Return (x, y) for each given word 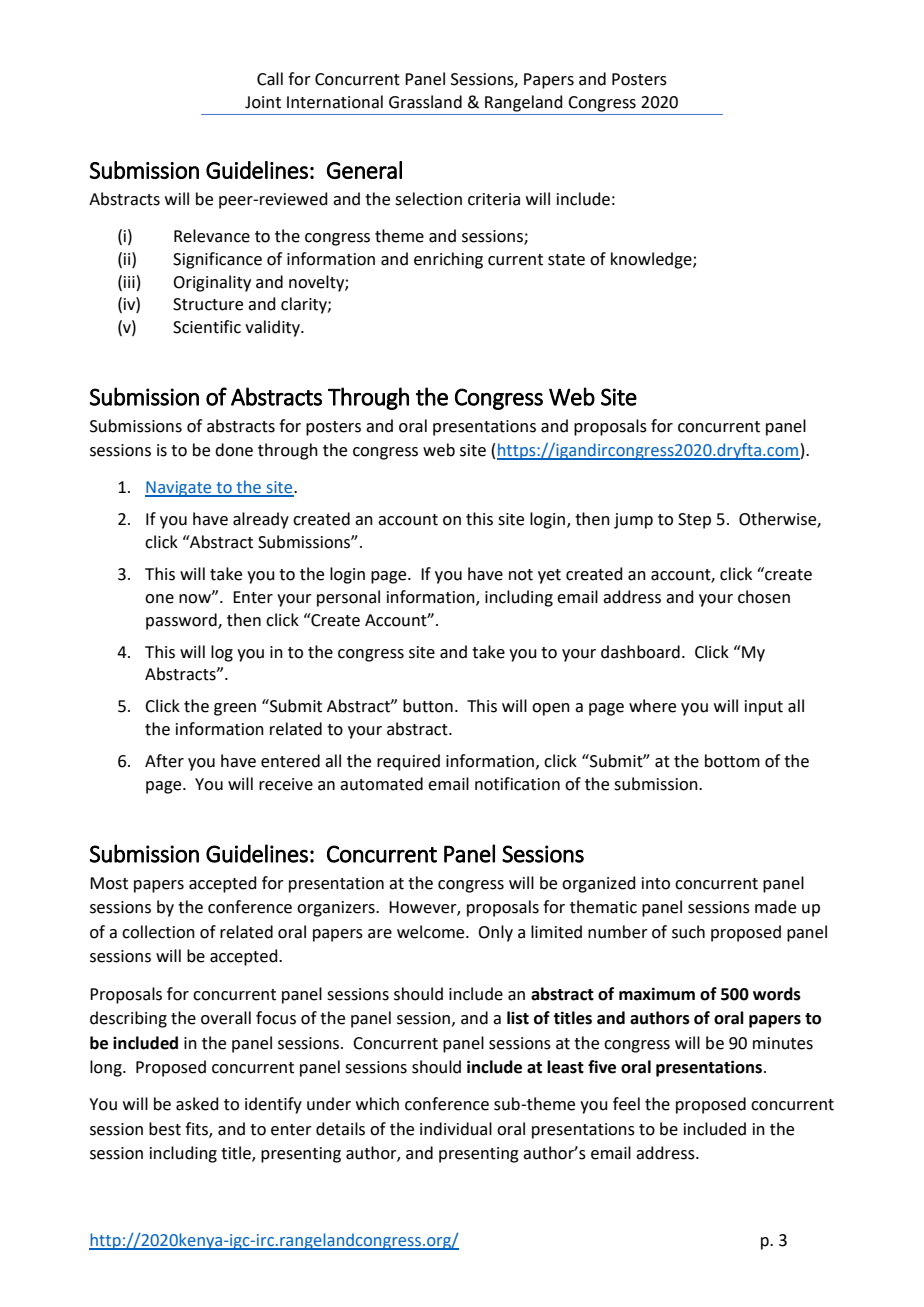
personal (348, 598)
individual (456, 1129)
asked (197, 1104)
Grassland (425, 102)
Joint (263, 102)
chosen (764, 597)
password (182, 621)
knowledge (652, 260)
